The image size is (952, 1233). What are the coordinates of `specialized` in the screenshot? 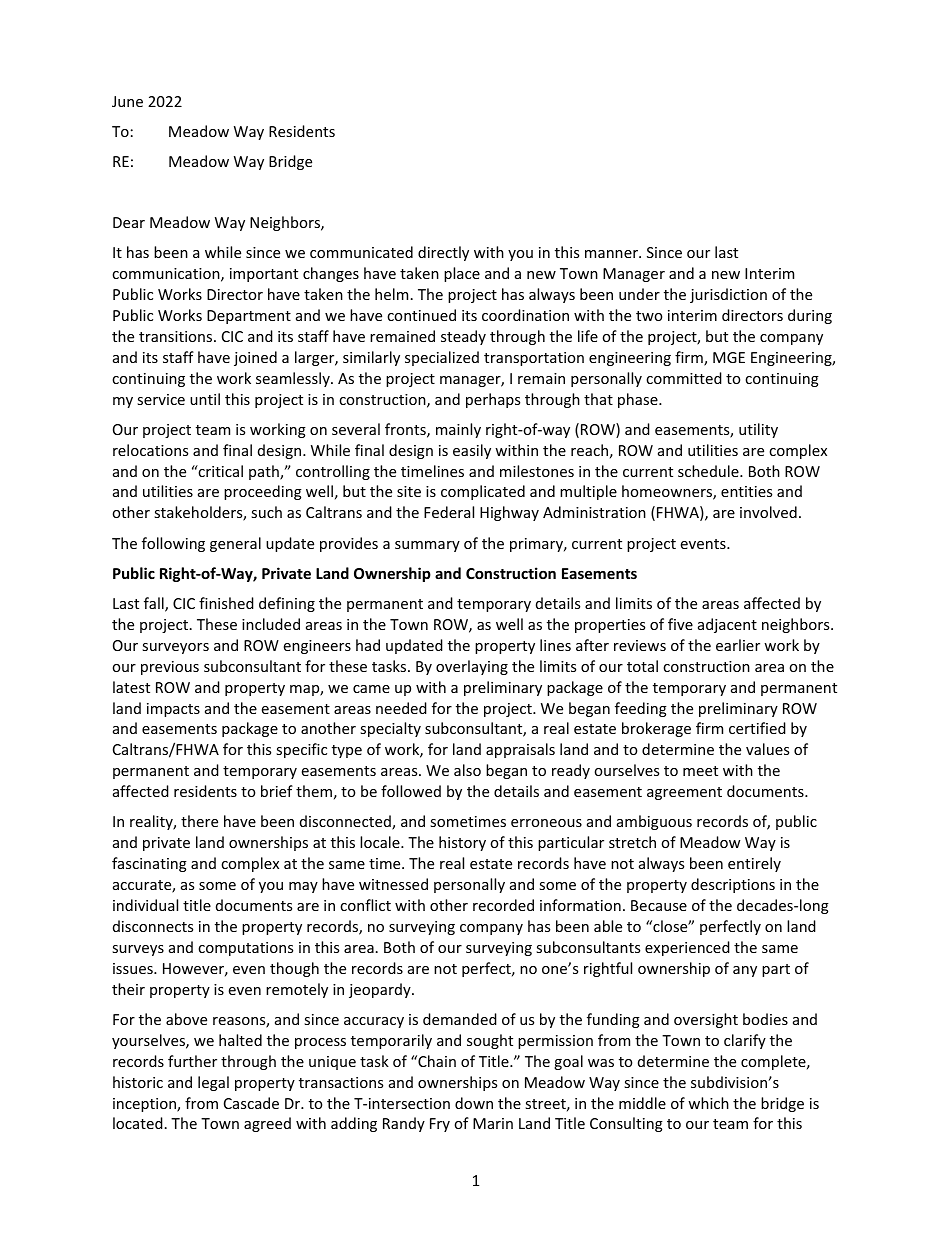 It's located at (442, 358).
